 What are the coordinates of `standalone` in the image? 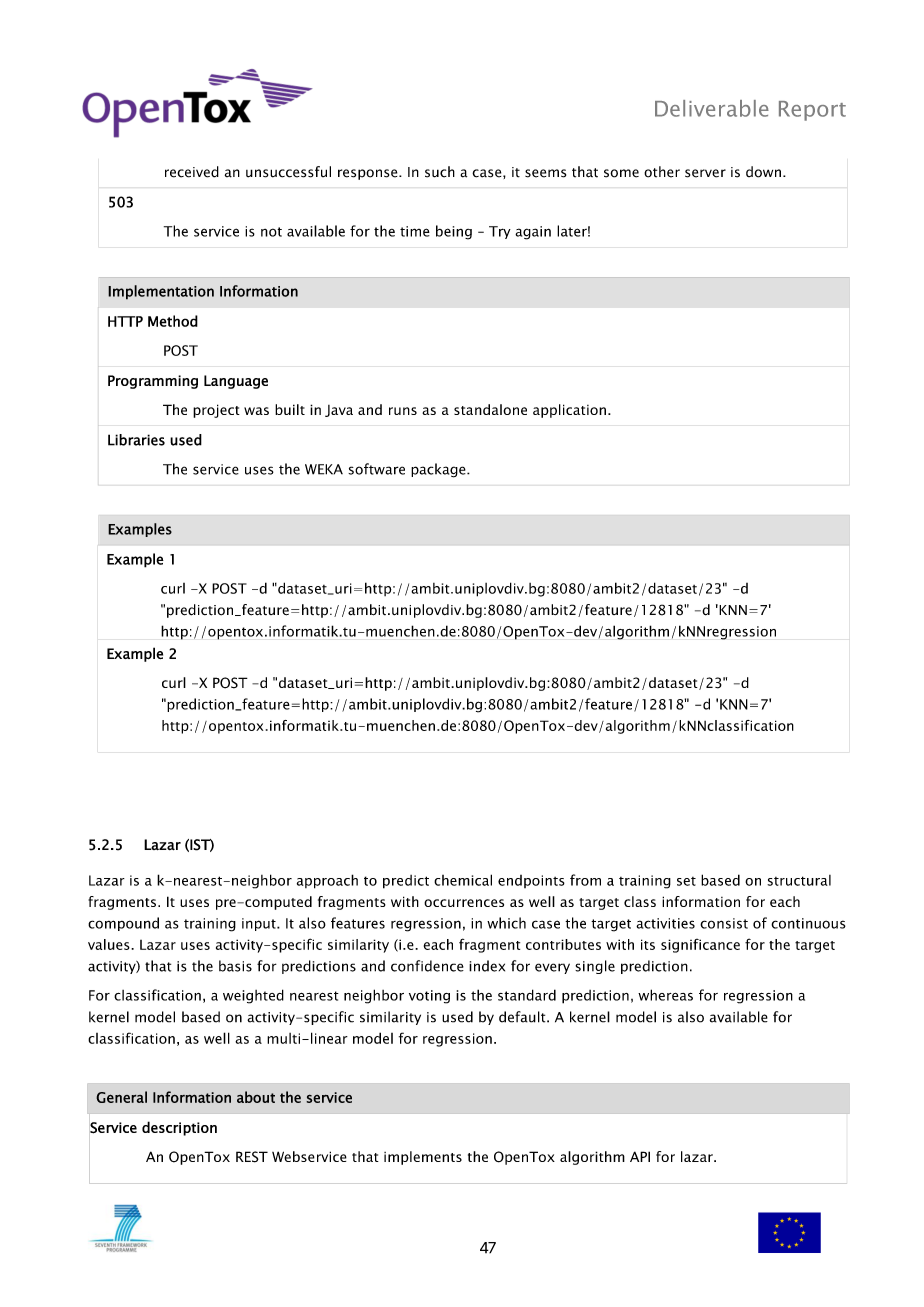 It's located at (490, 409).
